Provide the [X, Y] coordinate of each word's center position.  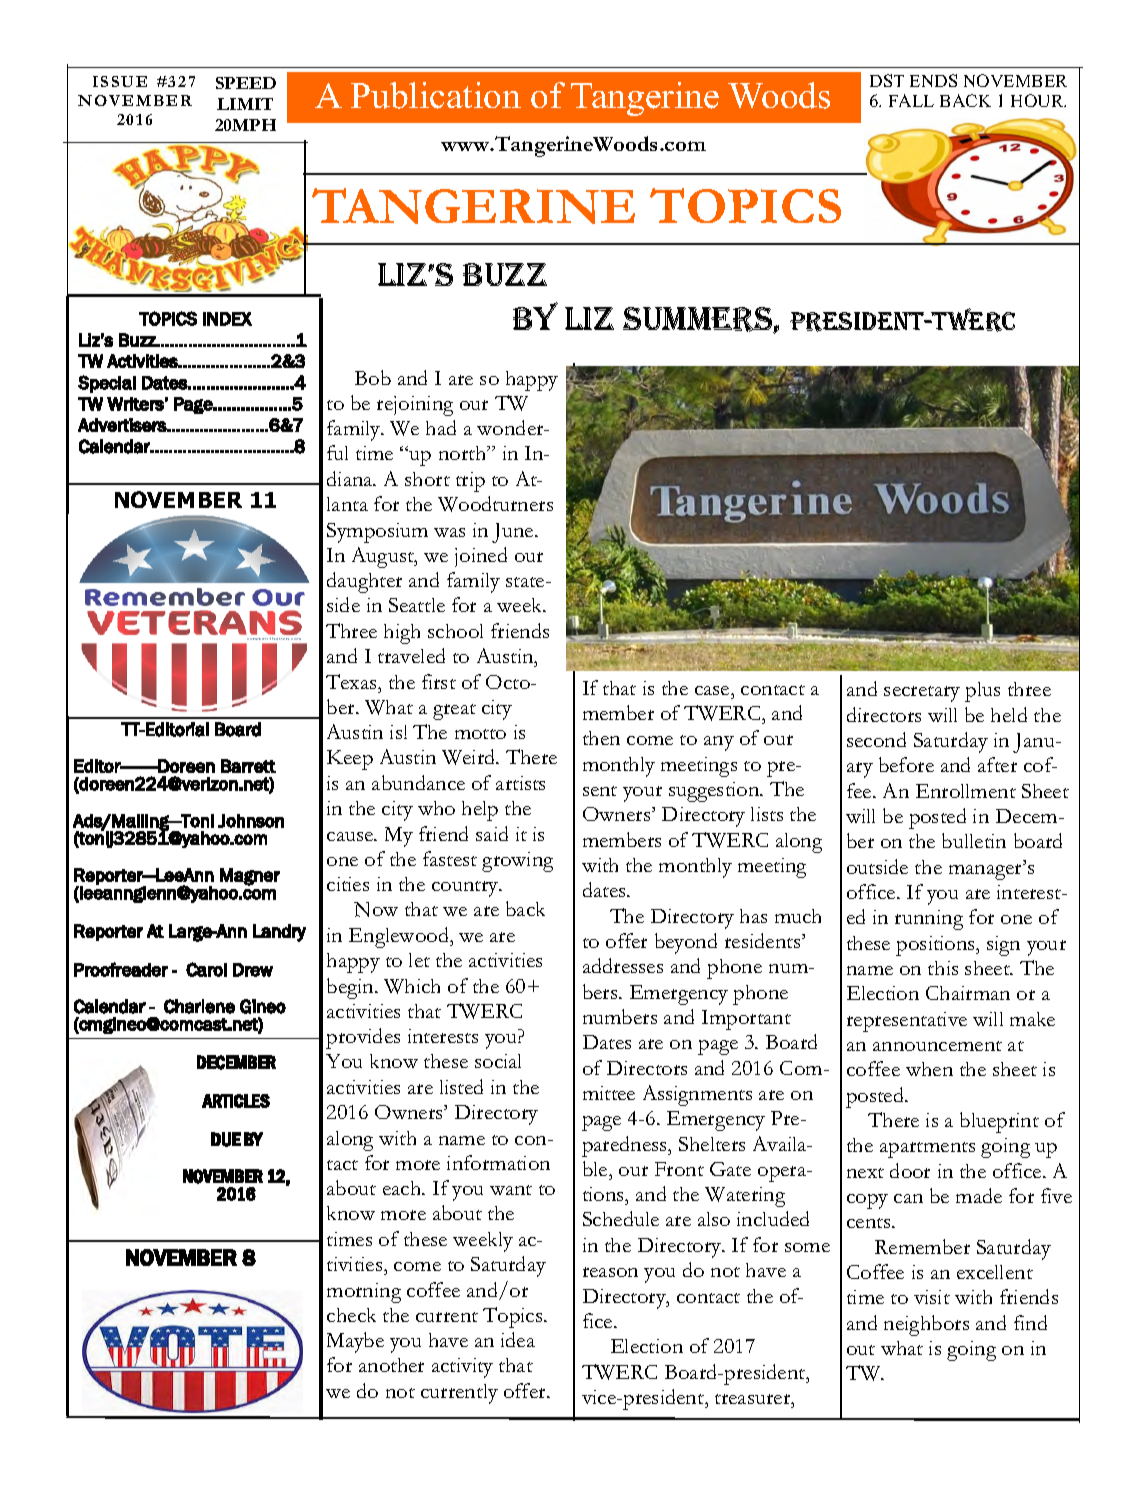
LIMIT [245, 104]
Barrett [248, 766]
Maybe [355, 1342]
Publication [436, 95]
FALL [911, 100]
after [997, 764]
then [601, 738]
